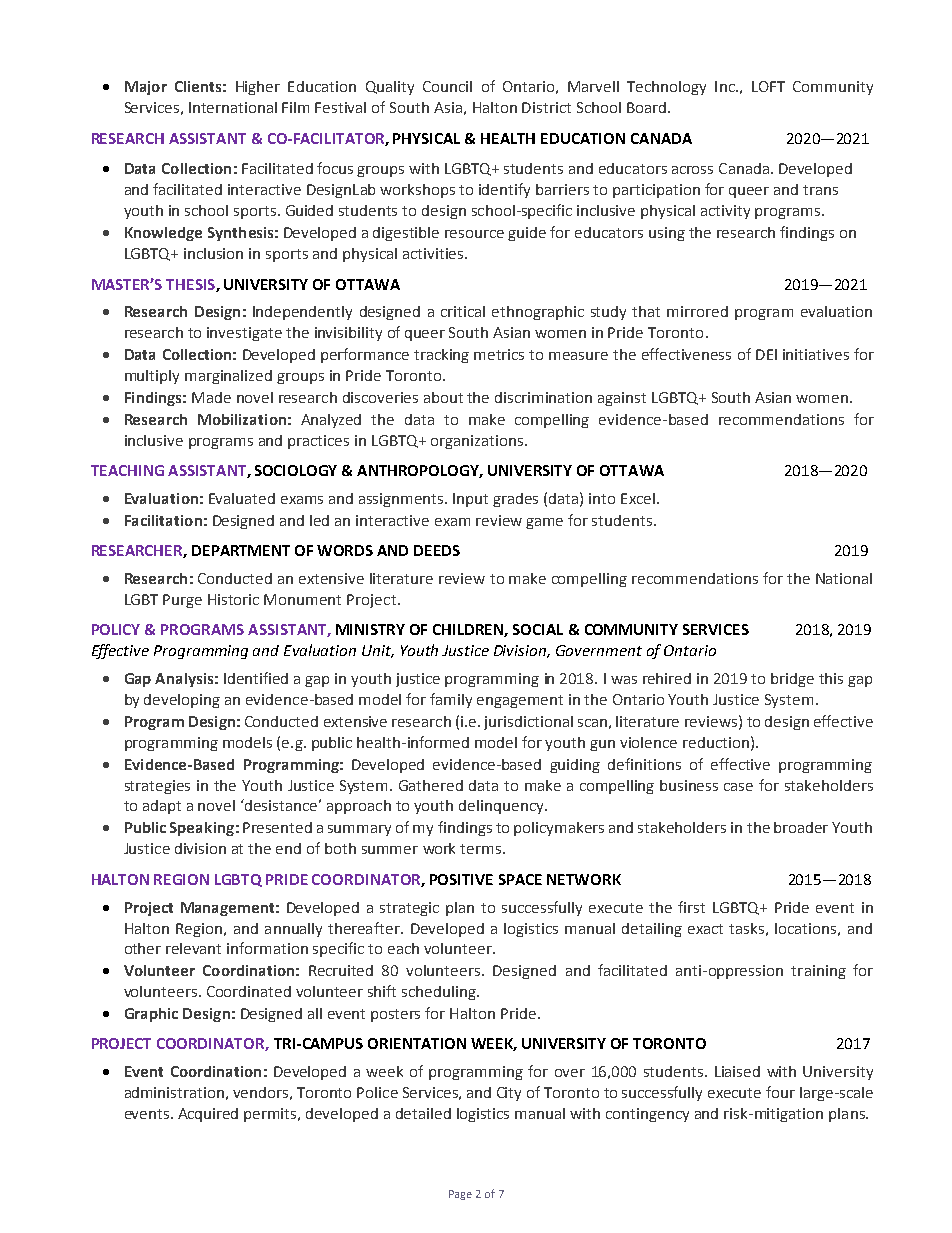 This screenshot has width=952, height=1233. I want to click on Council, so click(447, 86).
